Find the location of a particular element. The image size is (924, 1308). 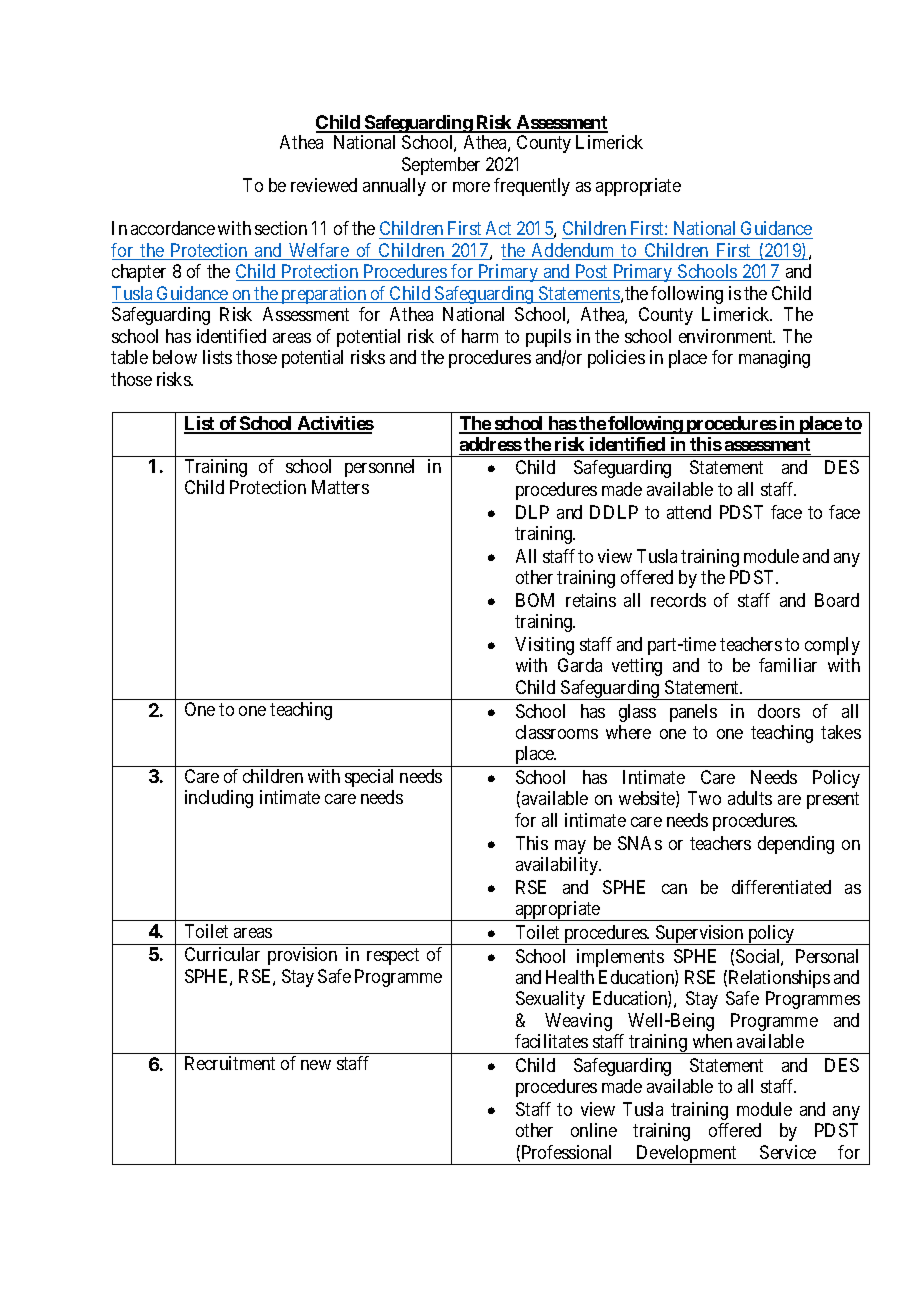

more is located at coordinates (471, 187).
